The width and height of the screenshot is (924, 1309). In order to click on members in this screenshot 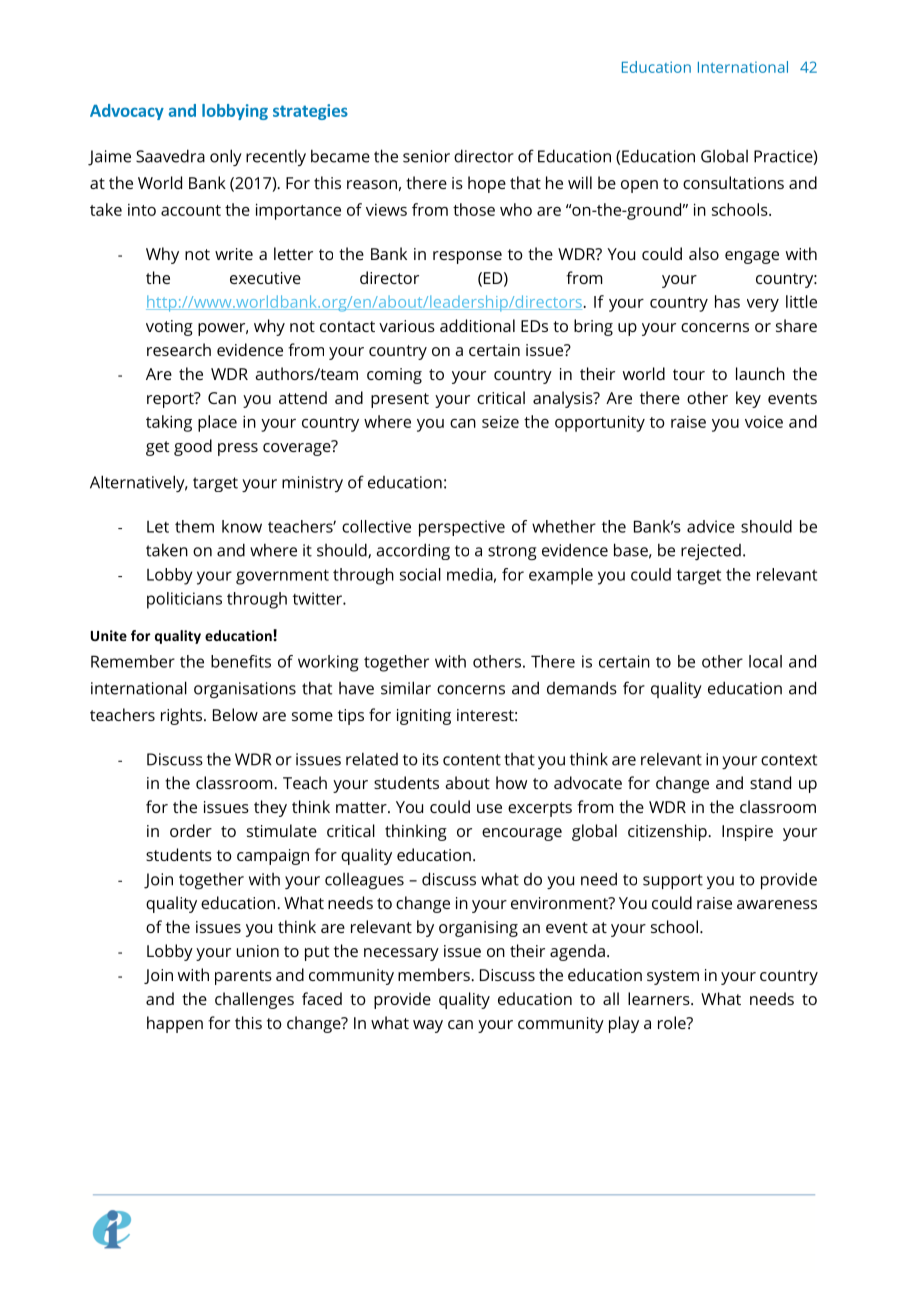, I will do `click(435, 974)`.
